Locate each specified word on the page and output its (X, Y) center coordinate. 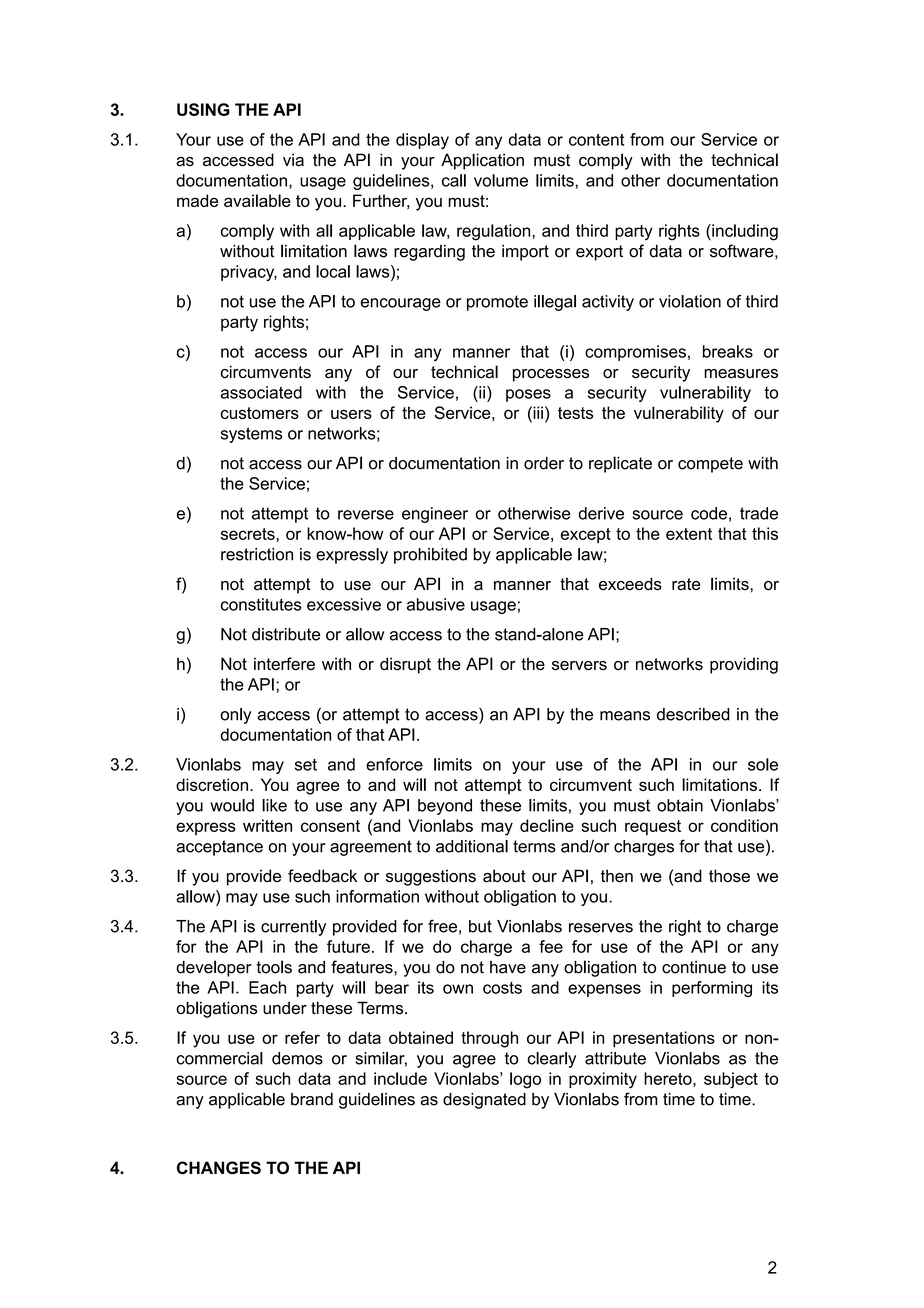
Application (482, 161)
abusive (436, 604)
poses (528, 395)
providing (744, 665)
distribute (286, 634)
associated (261, 392)
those (729, 876)
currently (293, 928)
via (293, 160)
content (596, 140)
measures (741, 374)
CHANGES (219, 1168)
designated (484, 1101)
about (504, 876)
